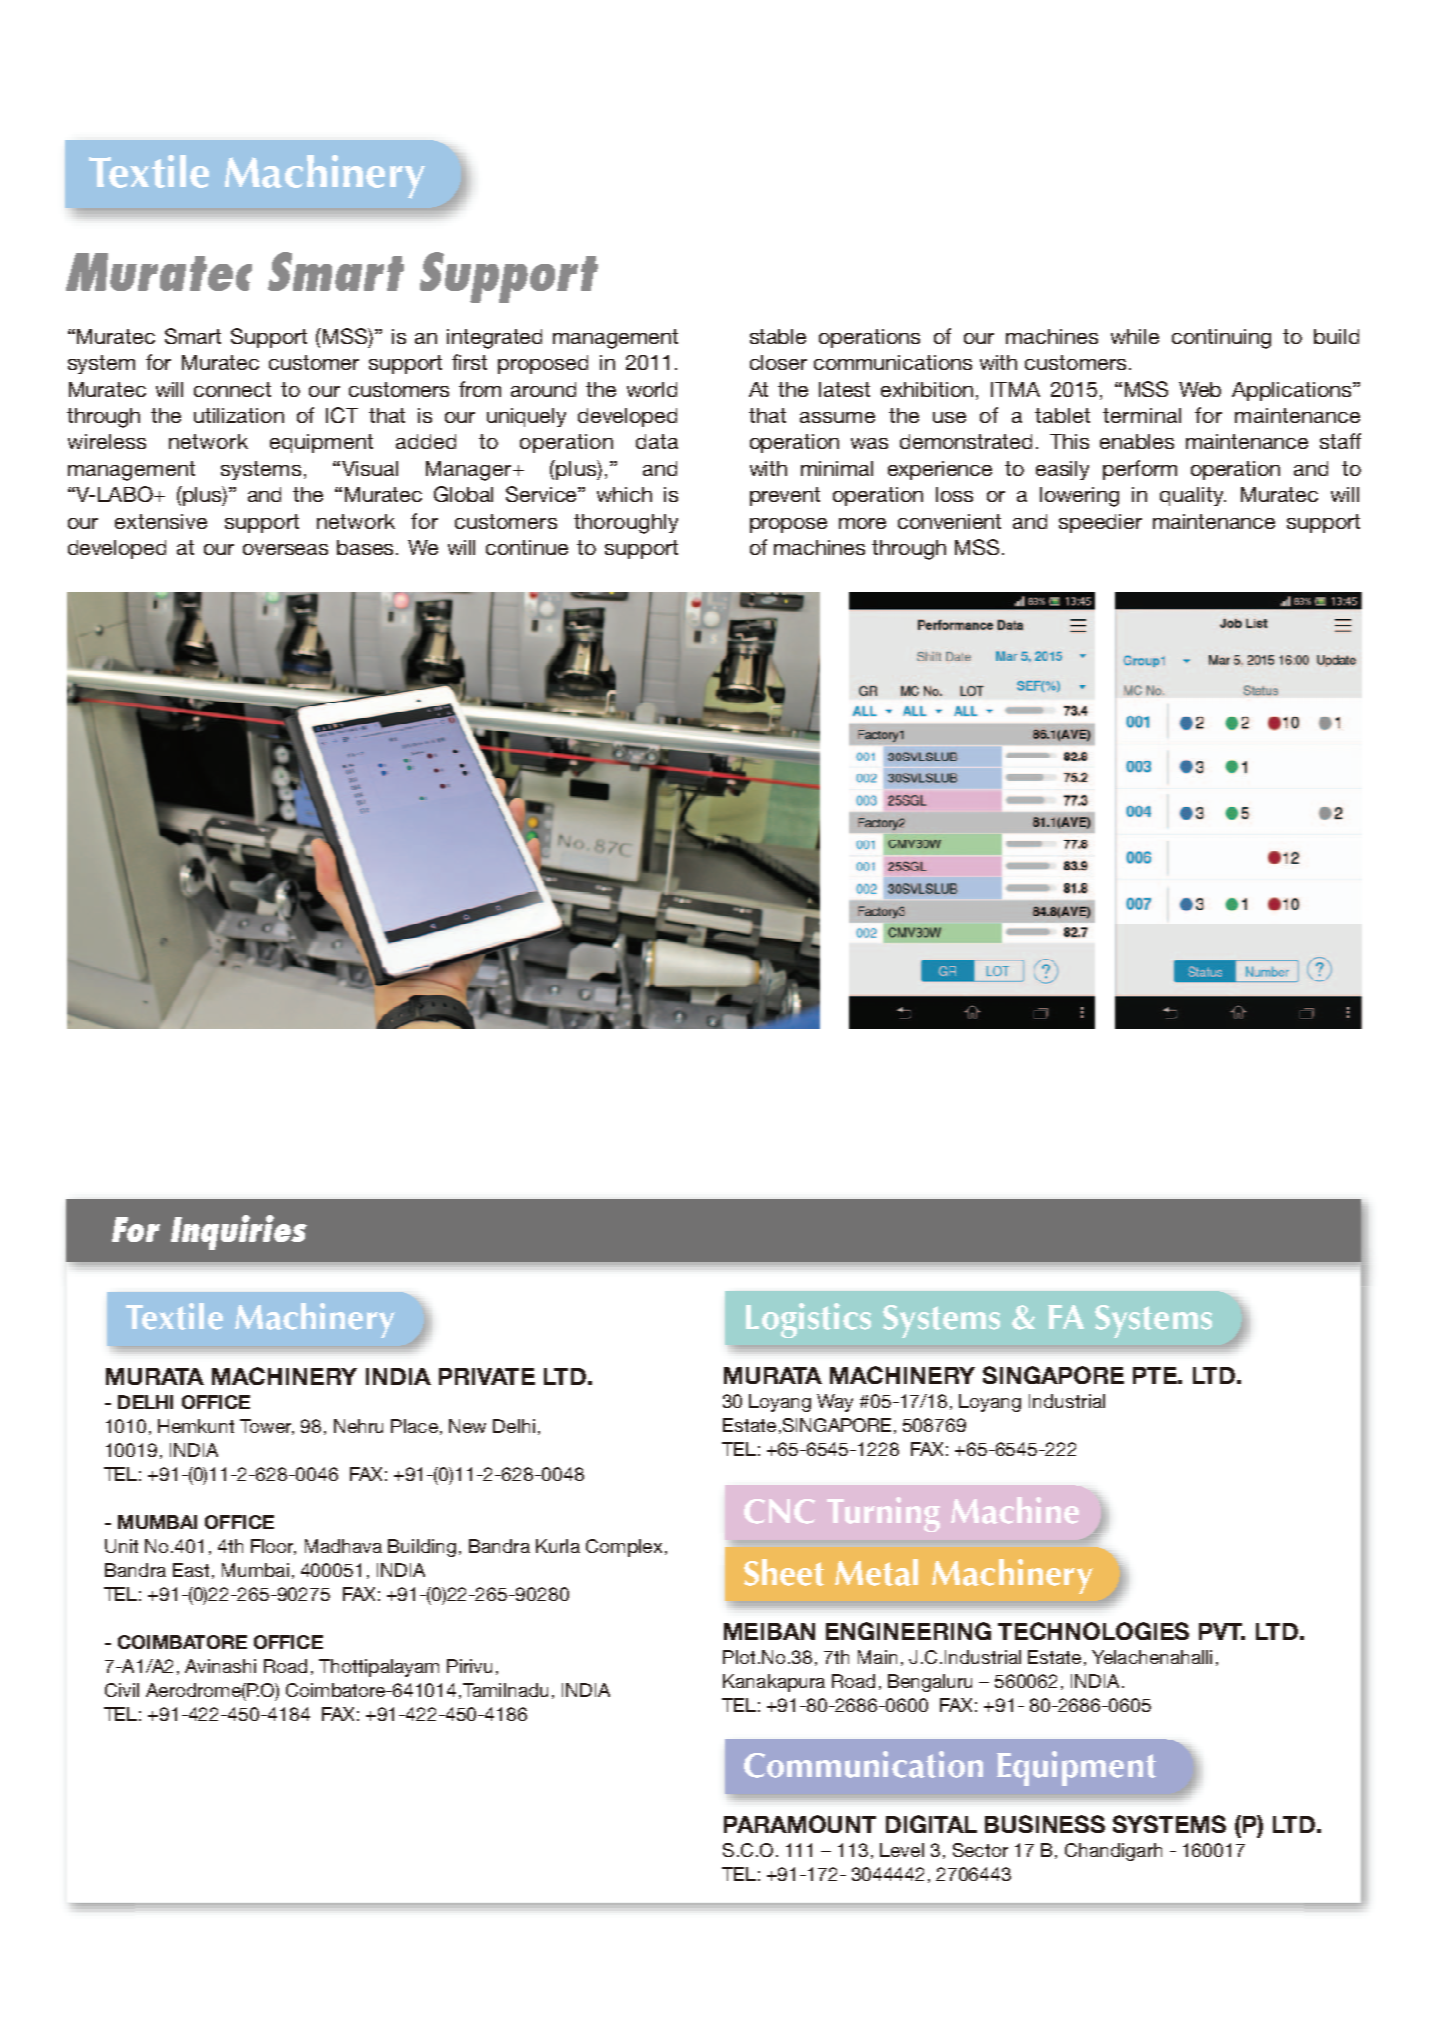 Image resolution: width=1429 pixels, height=2021 pixels. What do you see at coordinates (285, 549) in the image?
I see `overseas` at bounding box center [285, 549].
